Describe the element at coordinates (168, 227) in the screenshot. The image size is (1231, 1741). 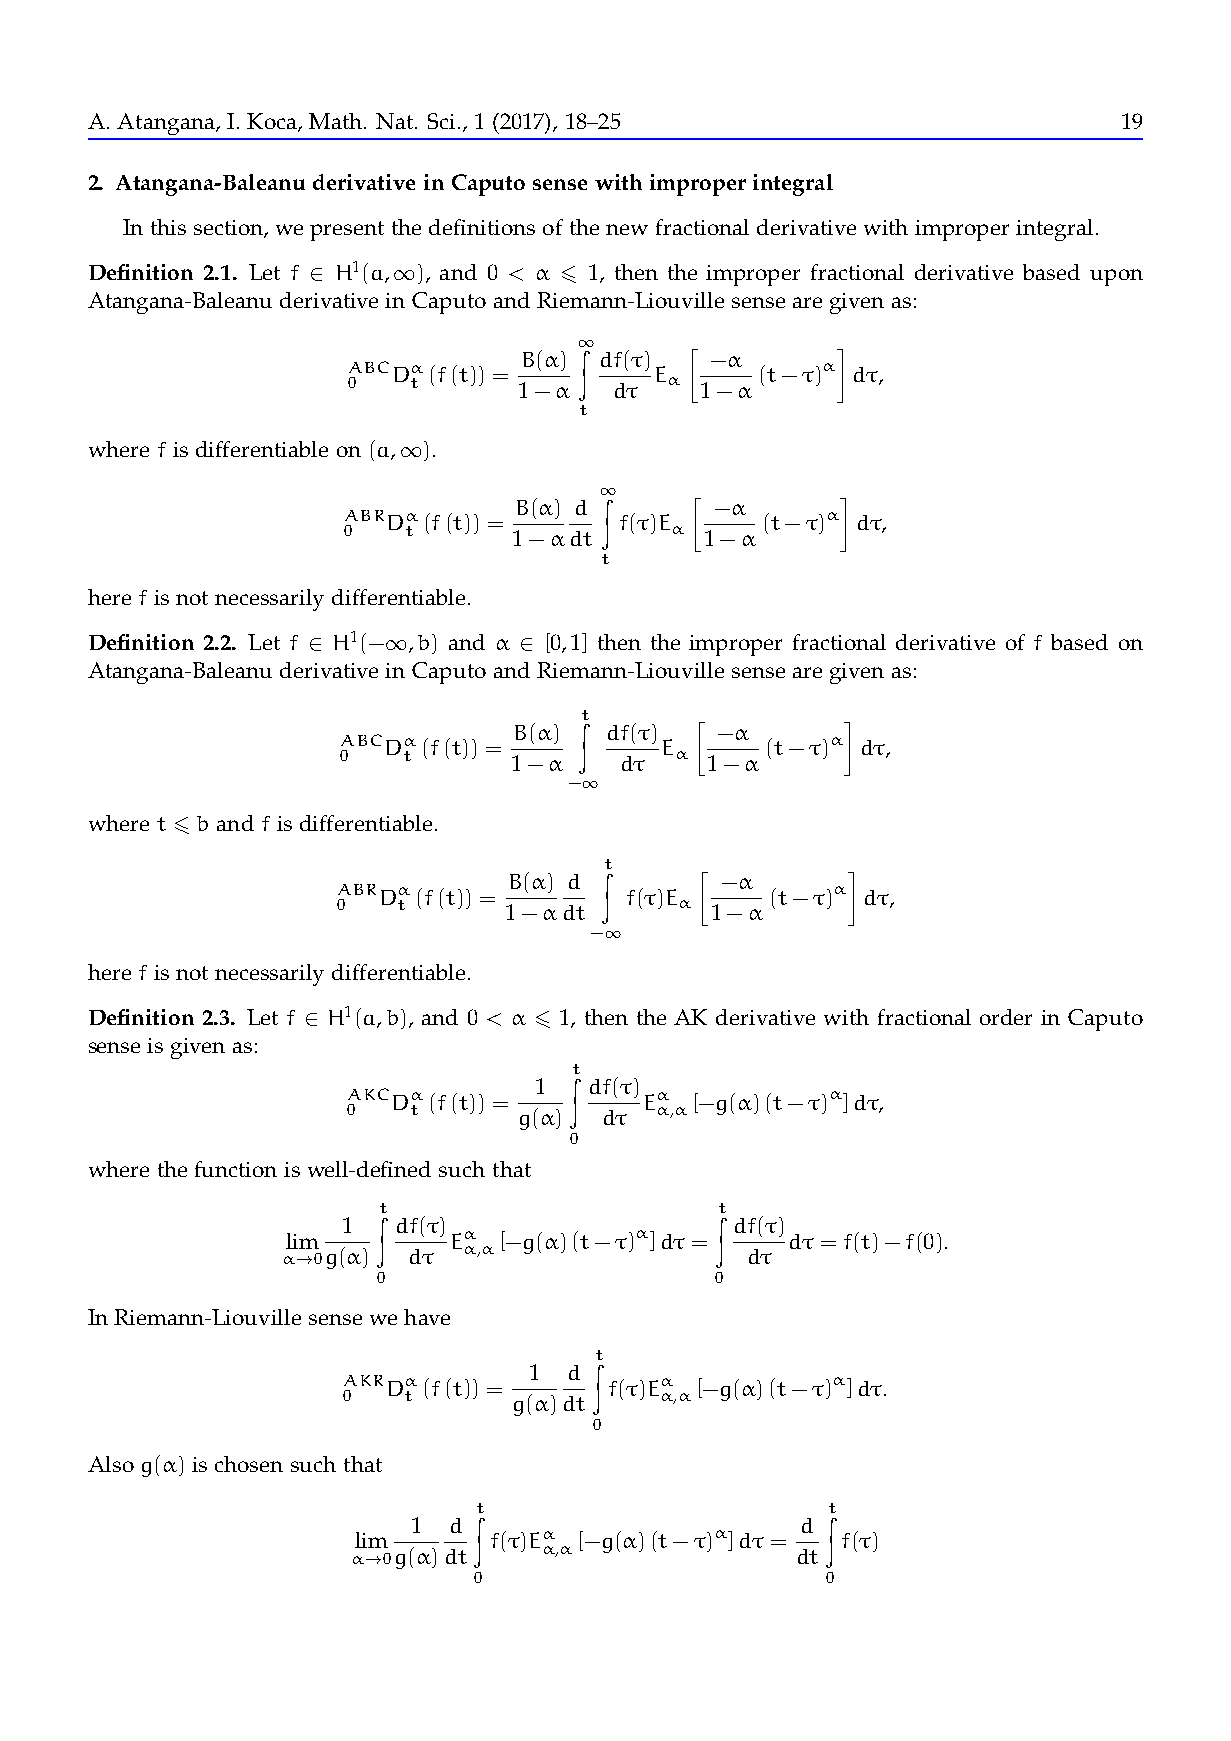
I see `this` at that location.
